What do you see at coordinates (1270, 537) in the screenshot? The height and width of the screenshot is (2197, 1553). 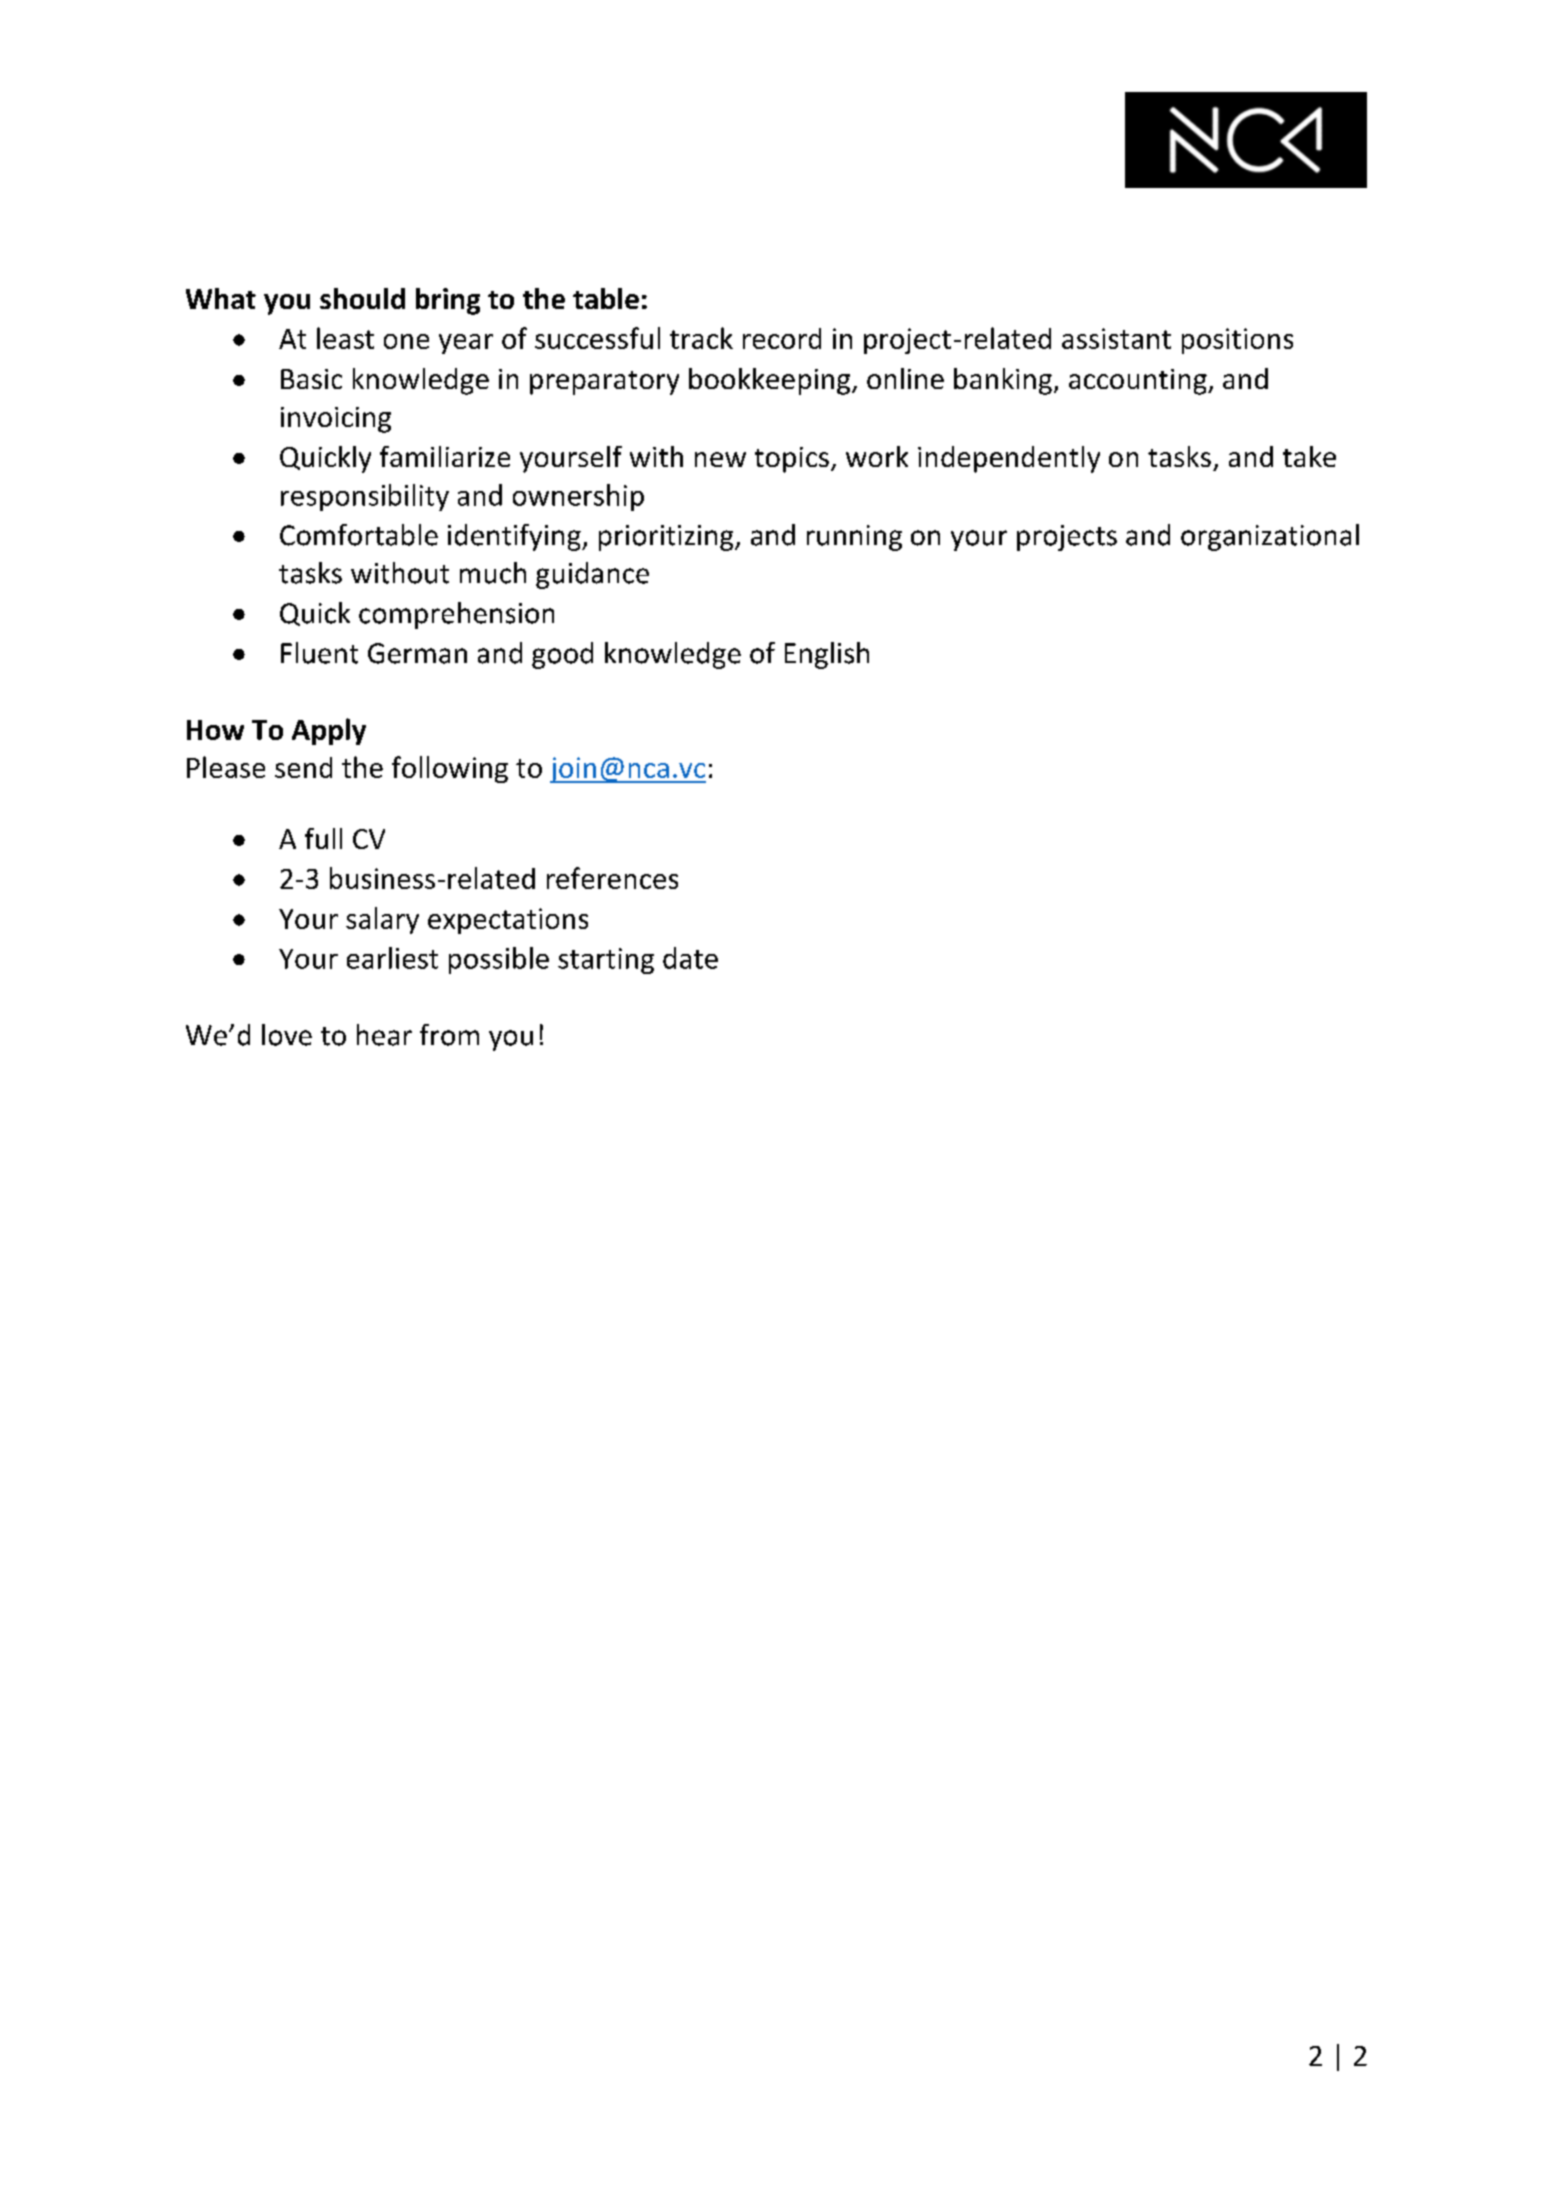 I see `organizational` at bounding box center [1270, 537].
